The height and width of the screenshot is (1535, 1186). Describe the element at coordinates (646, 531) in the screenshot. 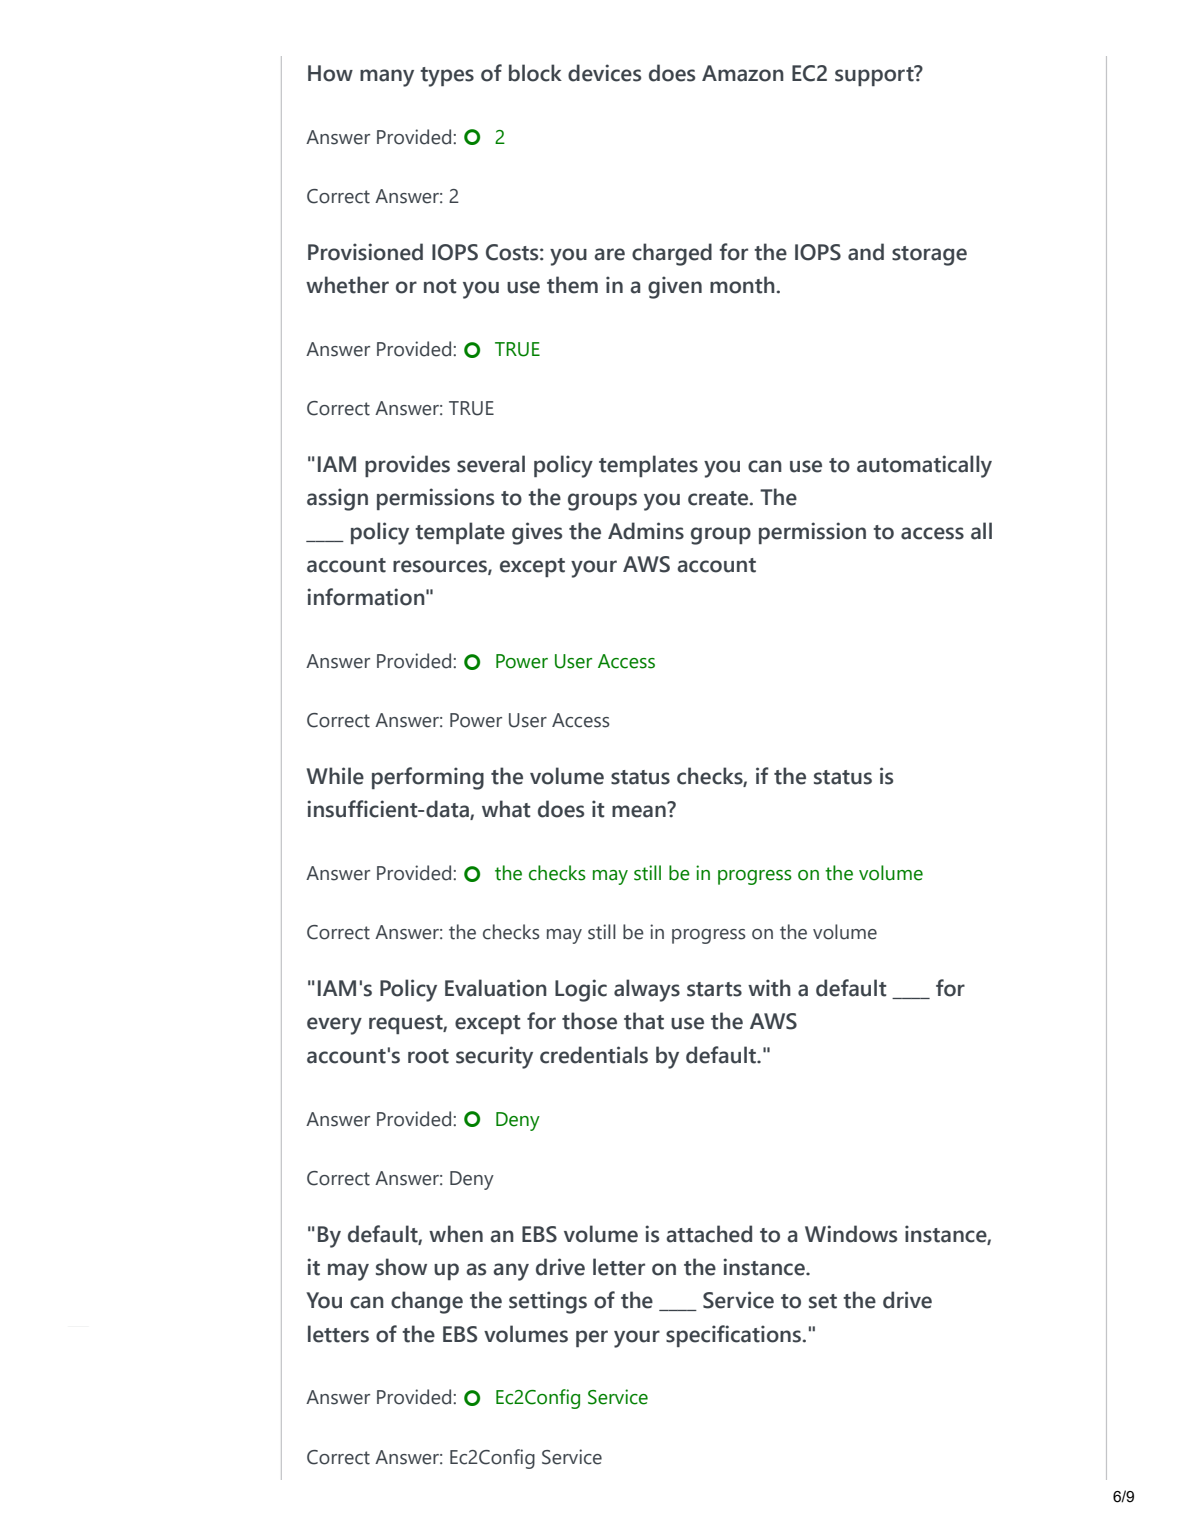

I see `Admins` at that location.
